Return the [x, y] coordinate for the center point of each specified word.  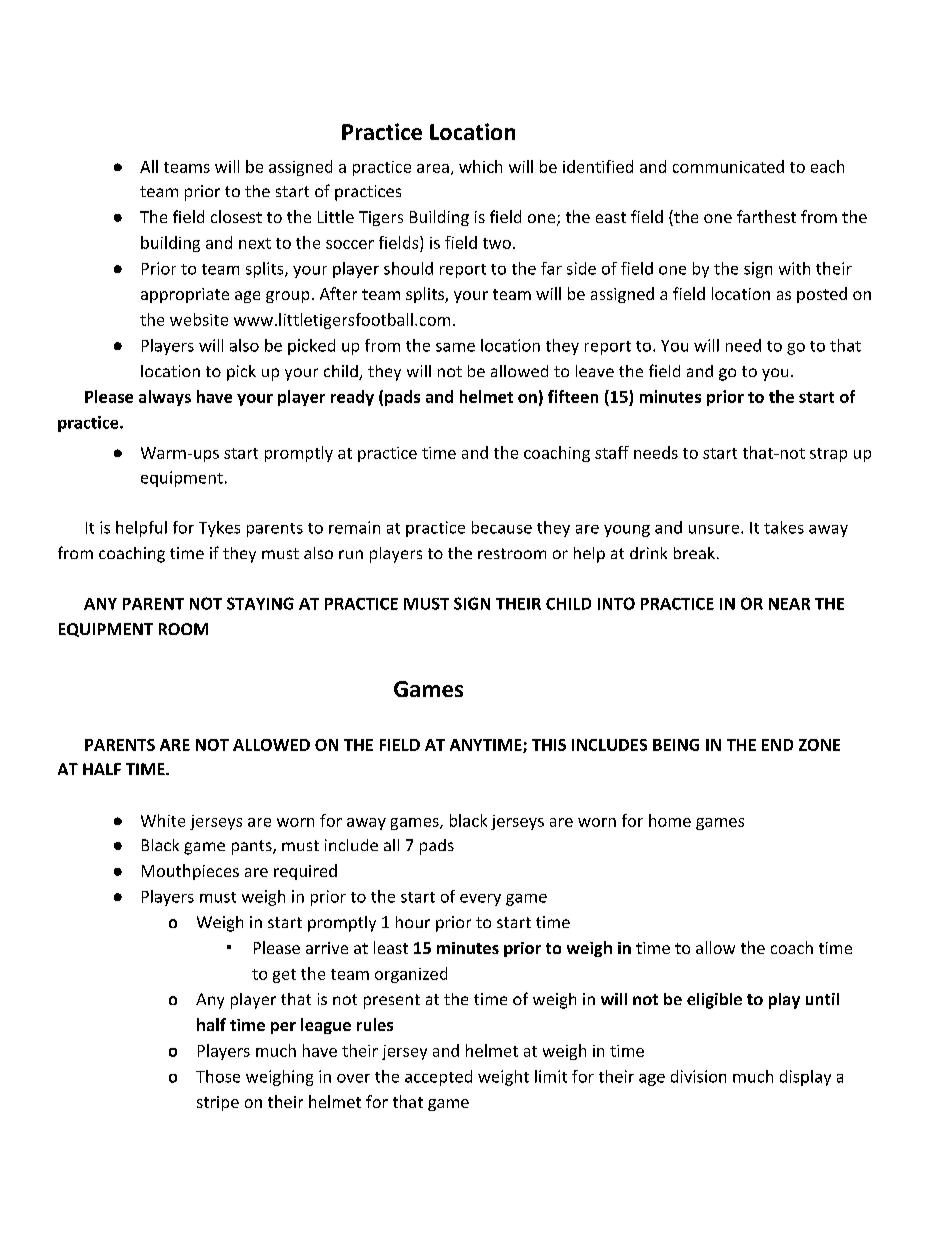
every [480, 900]
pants [253, 847]
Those [218, 1076]
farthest [766, 216]
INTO [616, 603]
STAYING [260, 603]
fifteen [573, 396]
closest [236, 216]
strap [828, 455]
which [480, 166]
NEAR [789, 604]
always [165, 398]
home [670, 820]
